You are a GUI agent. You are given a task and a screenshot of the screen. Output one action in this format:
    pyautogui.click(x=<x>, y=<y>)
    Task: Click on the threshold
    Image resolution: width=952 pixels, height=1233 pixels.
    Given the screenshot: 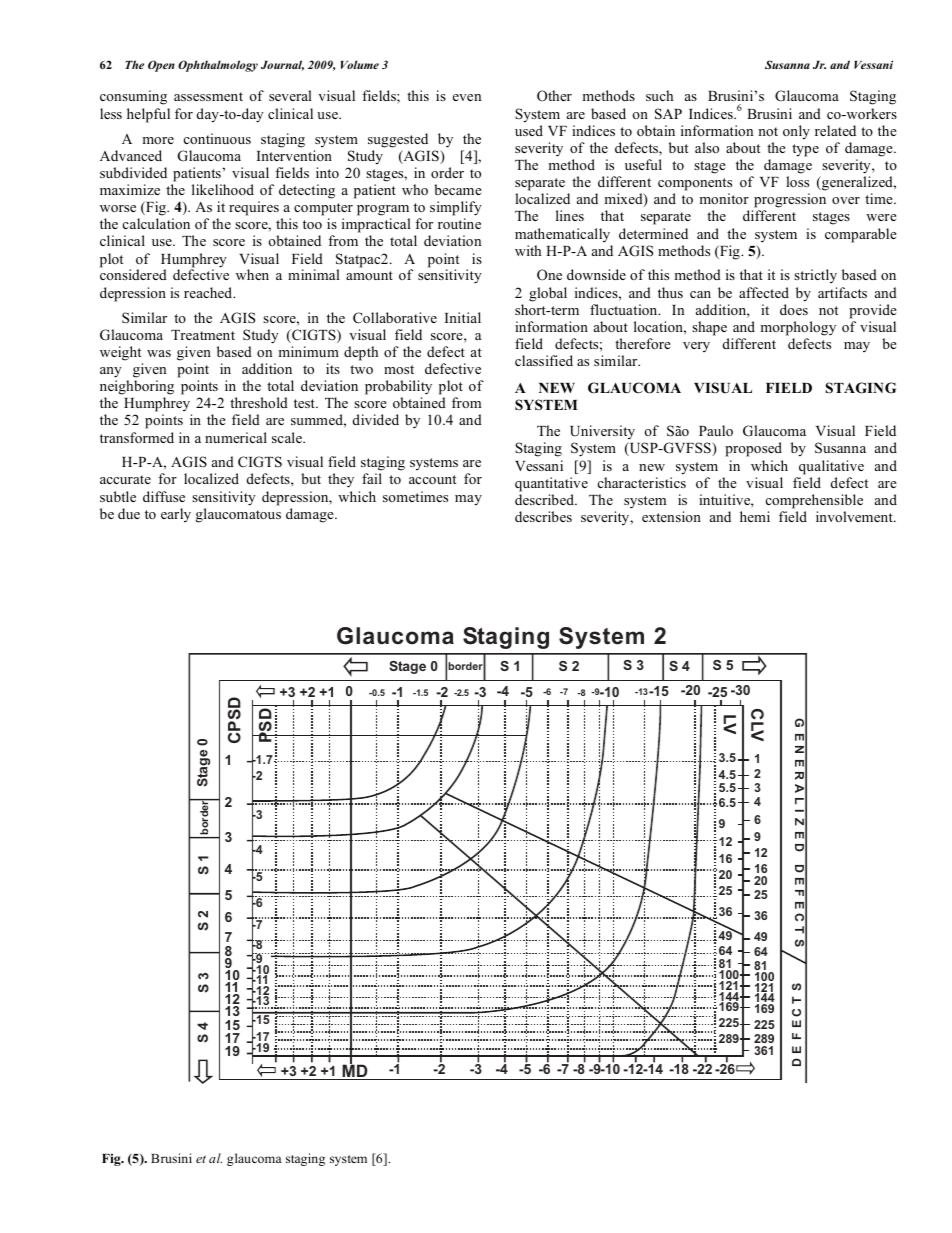 What is the action you would take?
    pyautogui.click(x=259, y=402)
